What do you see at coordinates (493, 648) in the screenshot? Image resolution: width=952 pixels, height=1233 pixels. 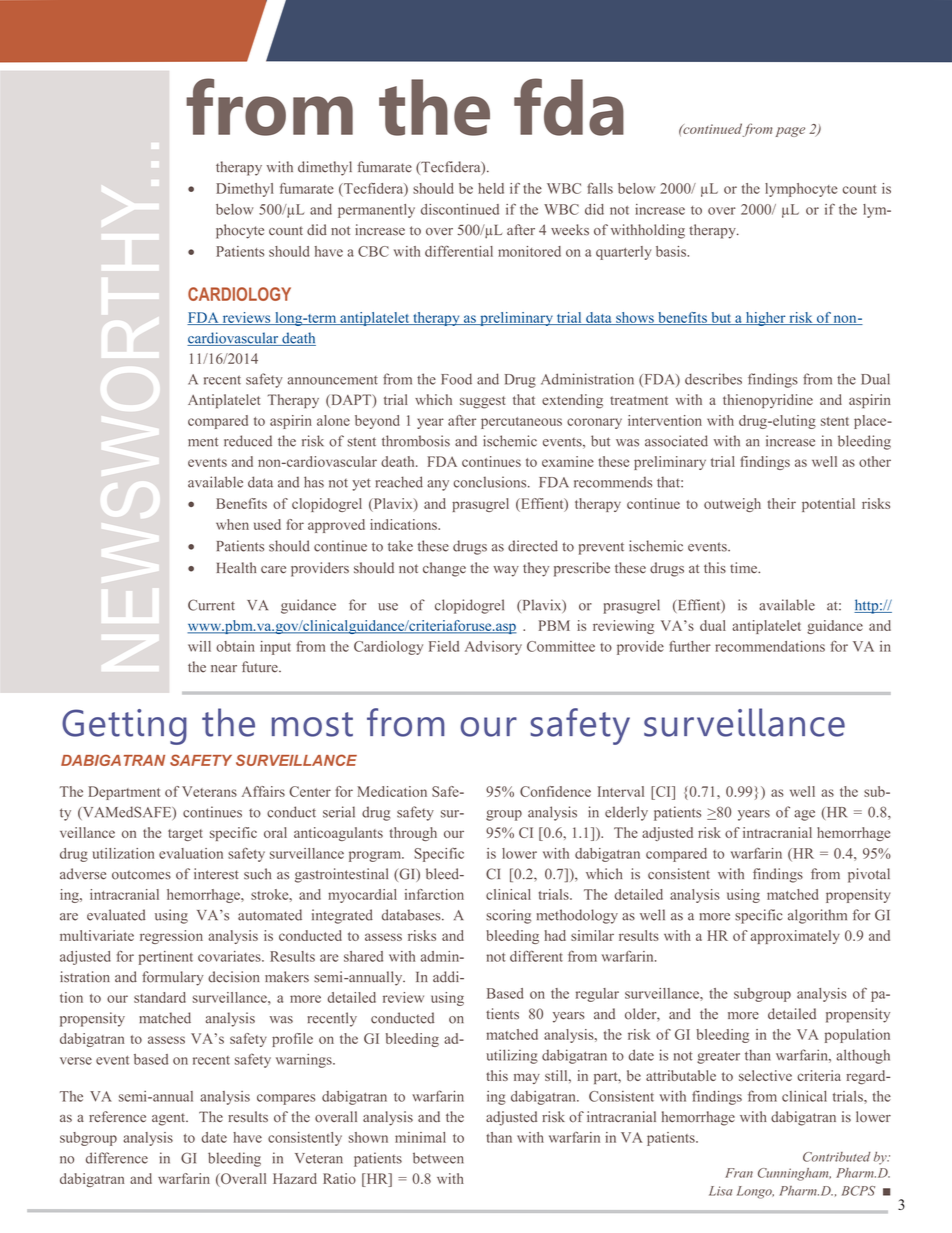 I see `Advisory` at bounding box center [493, 648].
